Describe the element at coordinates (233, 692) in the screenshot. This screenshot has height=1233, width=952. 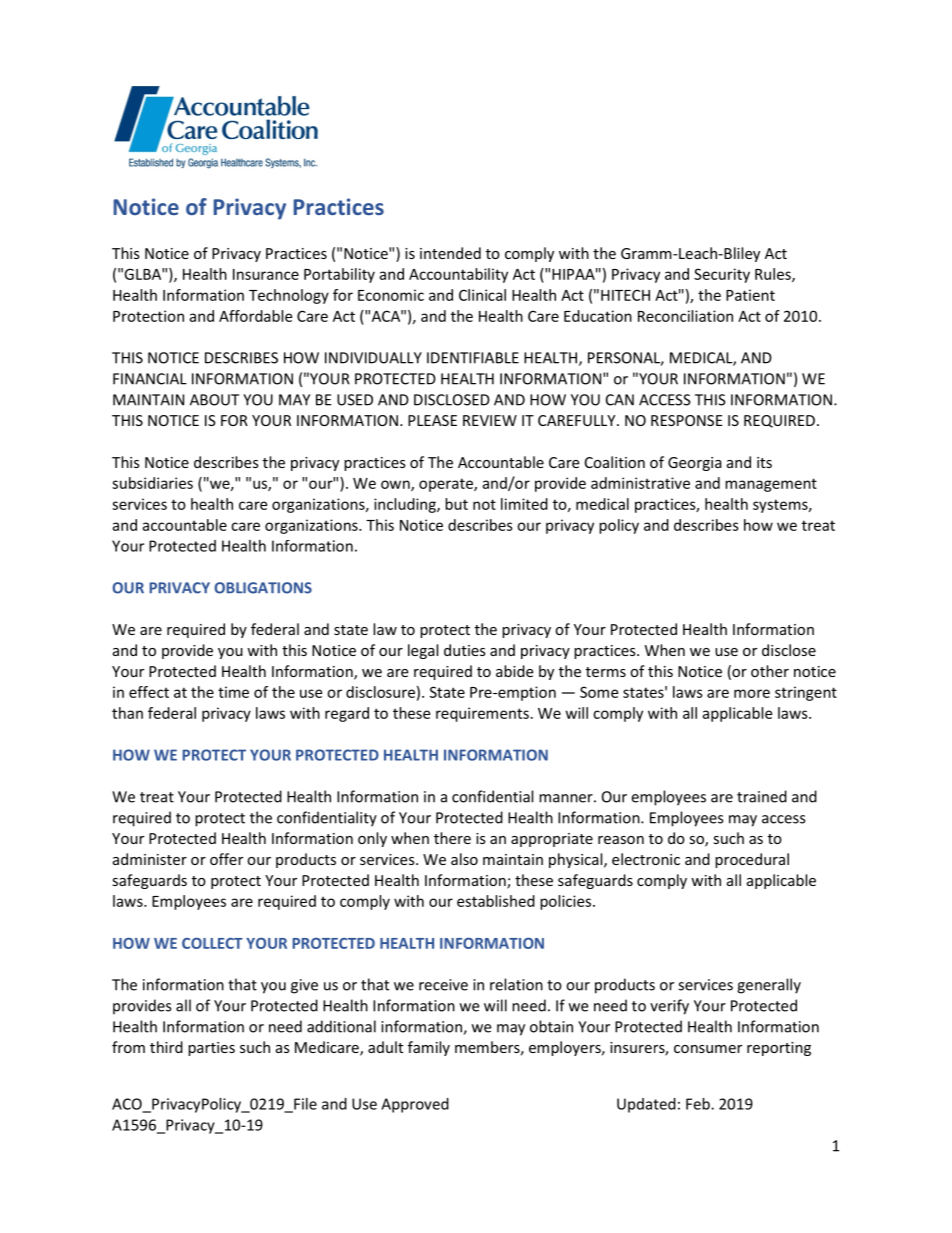
I see `time` at that location.
